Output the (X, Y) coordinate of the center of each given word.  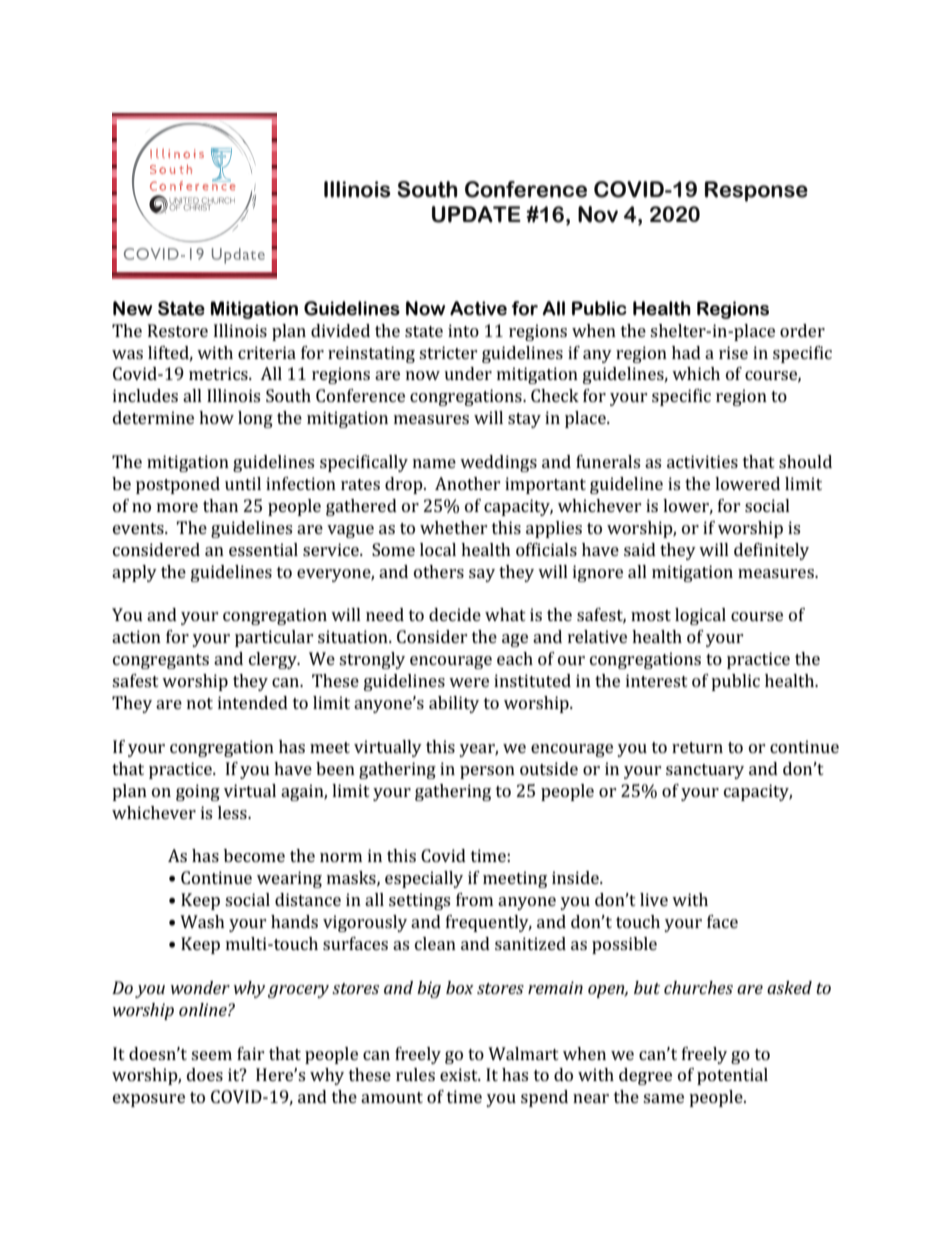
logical (700, 616)
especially (424, 879)
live (654, 899)
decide (455, 614)
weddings (498, 463)
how (216, 417)
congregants (161, 661)
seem (211, 1055)
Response (756, 191)
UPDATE (476, 214)
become (254, 855)
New (132, 308)
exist (460, 1074)
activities (702, 461)
